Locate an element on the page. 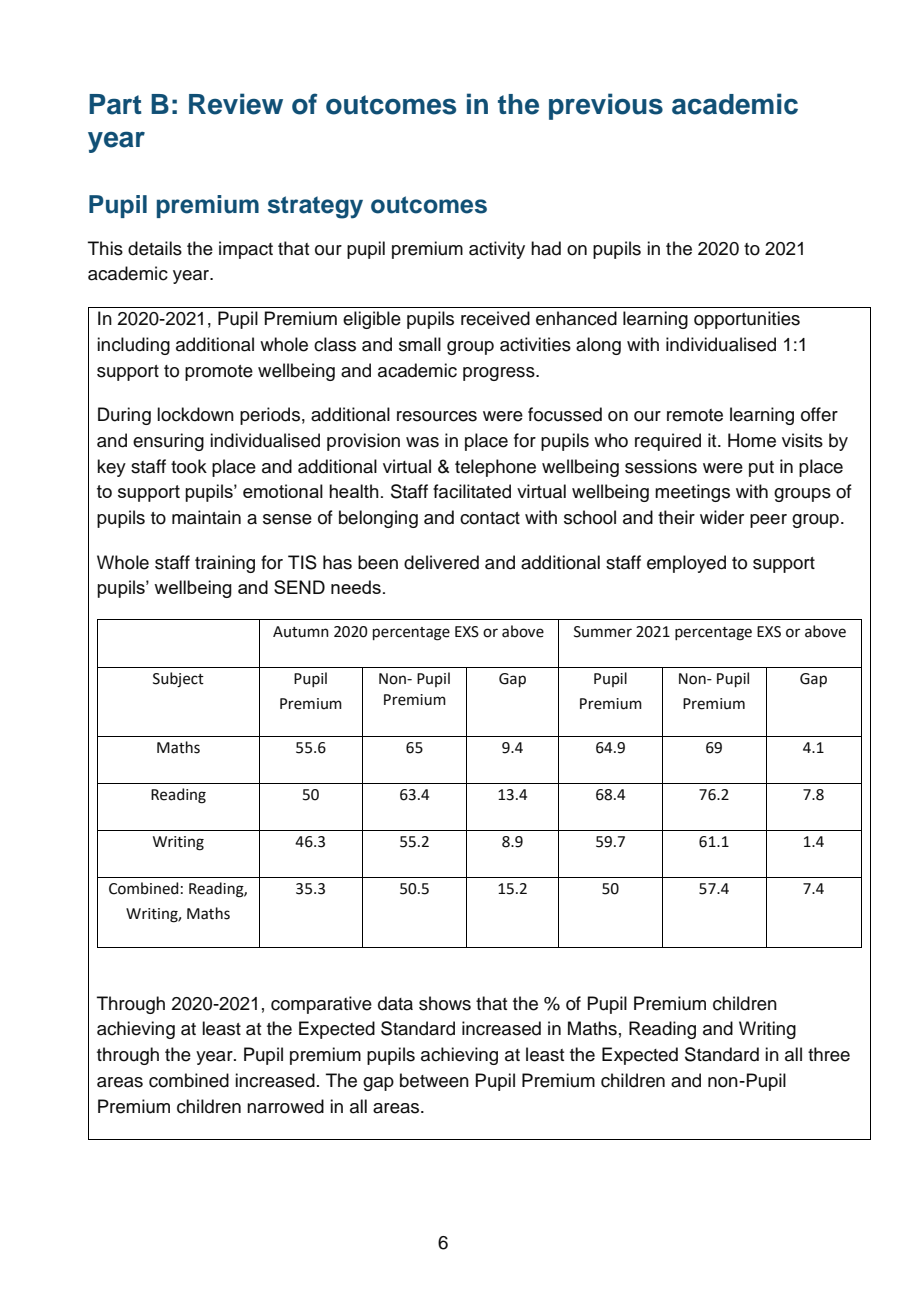 The height and width of the image is (1308, 924). training is located at coordinates (225, 564).
